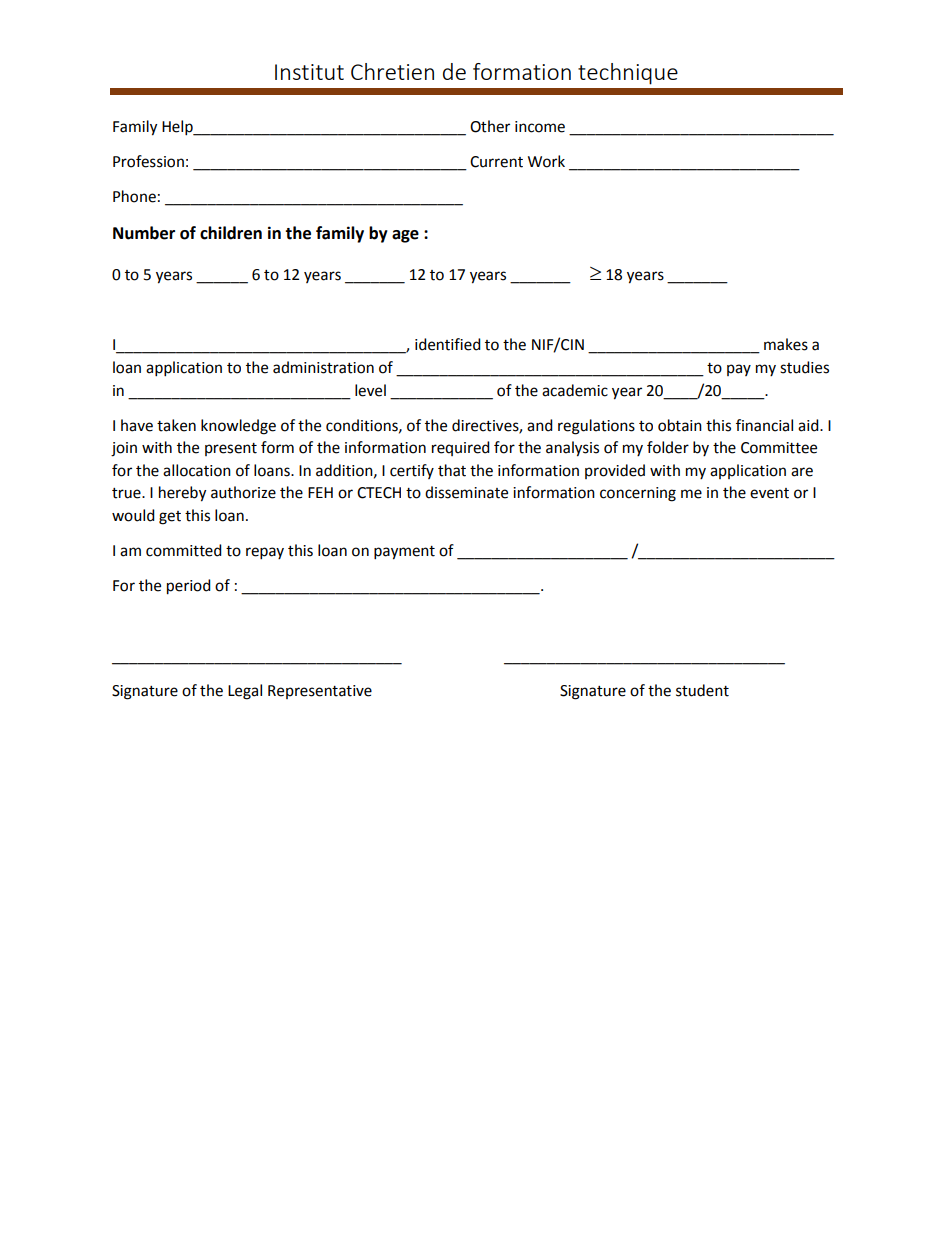 Image resolution: width=952 pixels, height=1233 pixels. Describe the element at coordinates (405, 236) in the screenshot. I see `age` at that location.
